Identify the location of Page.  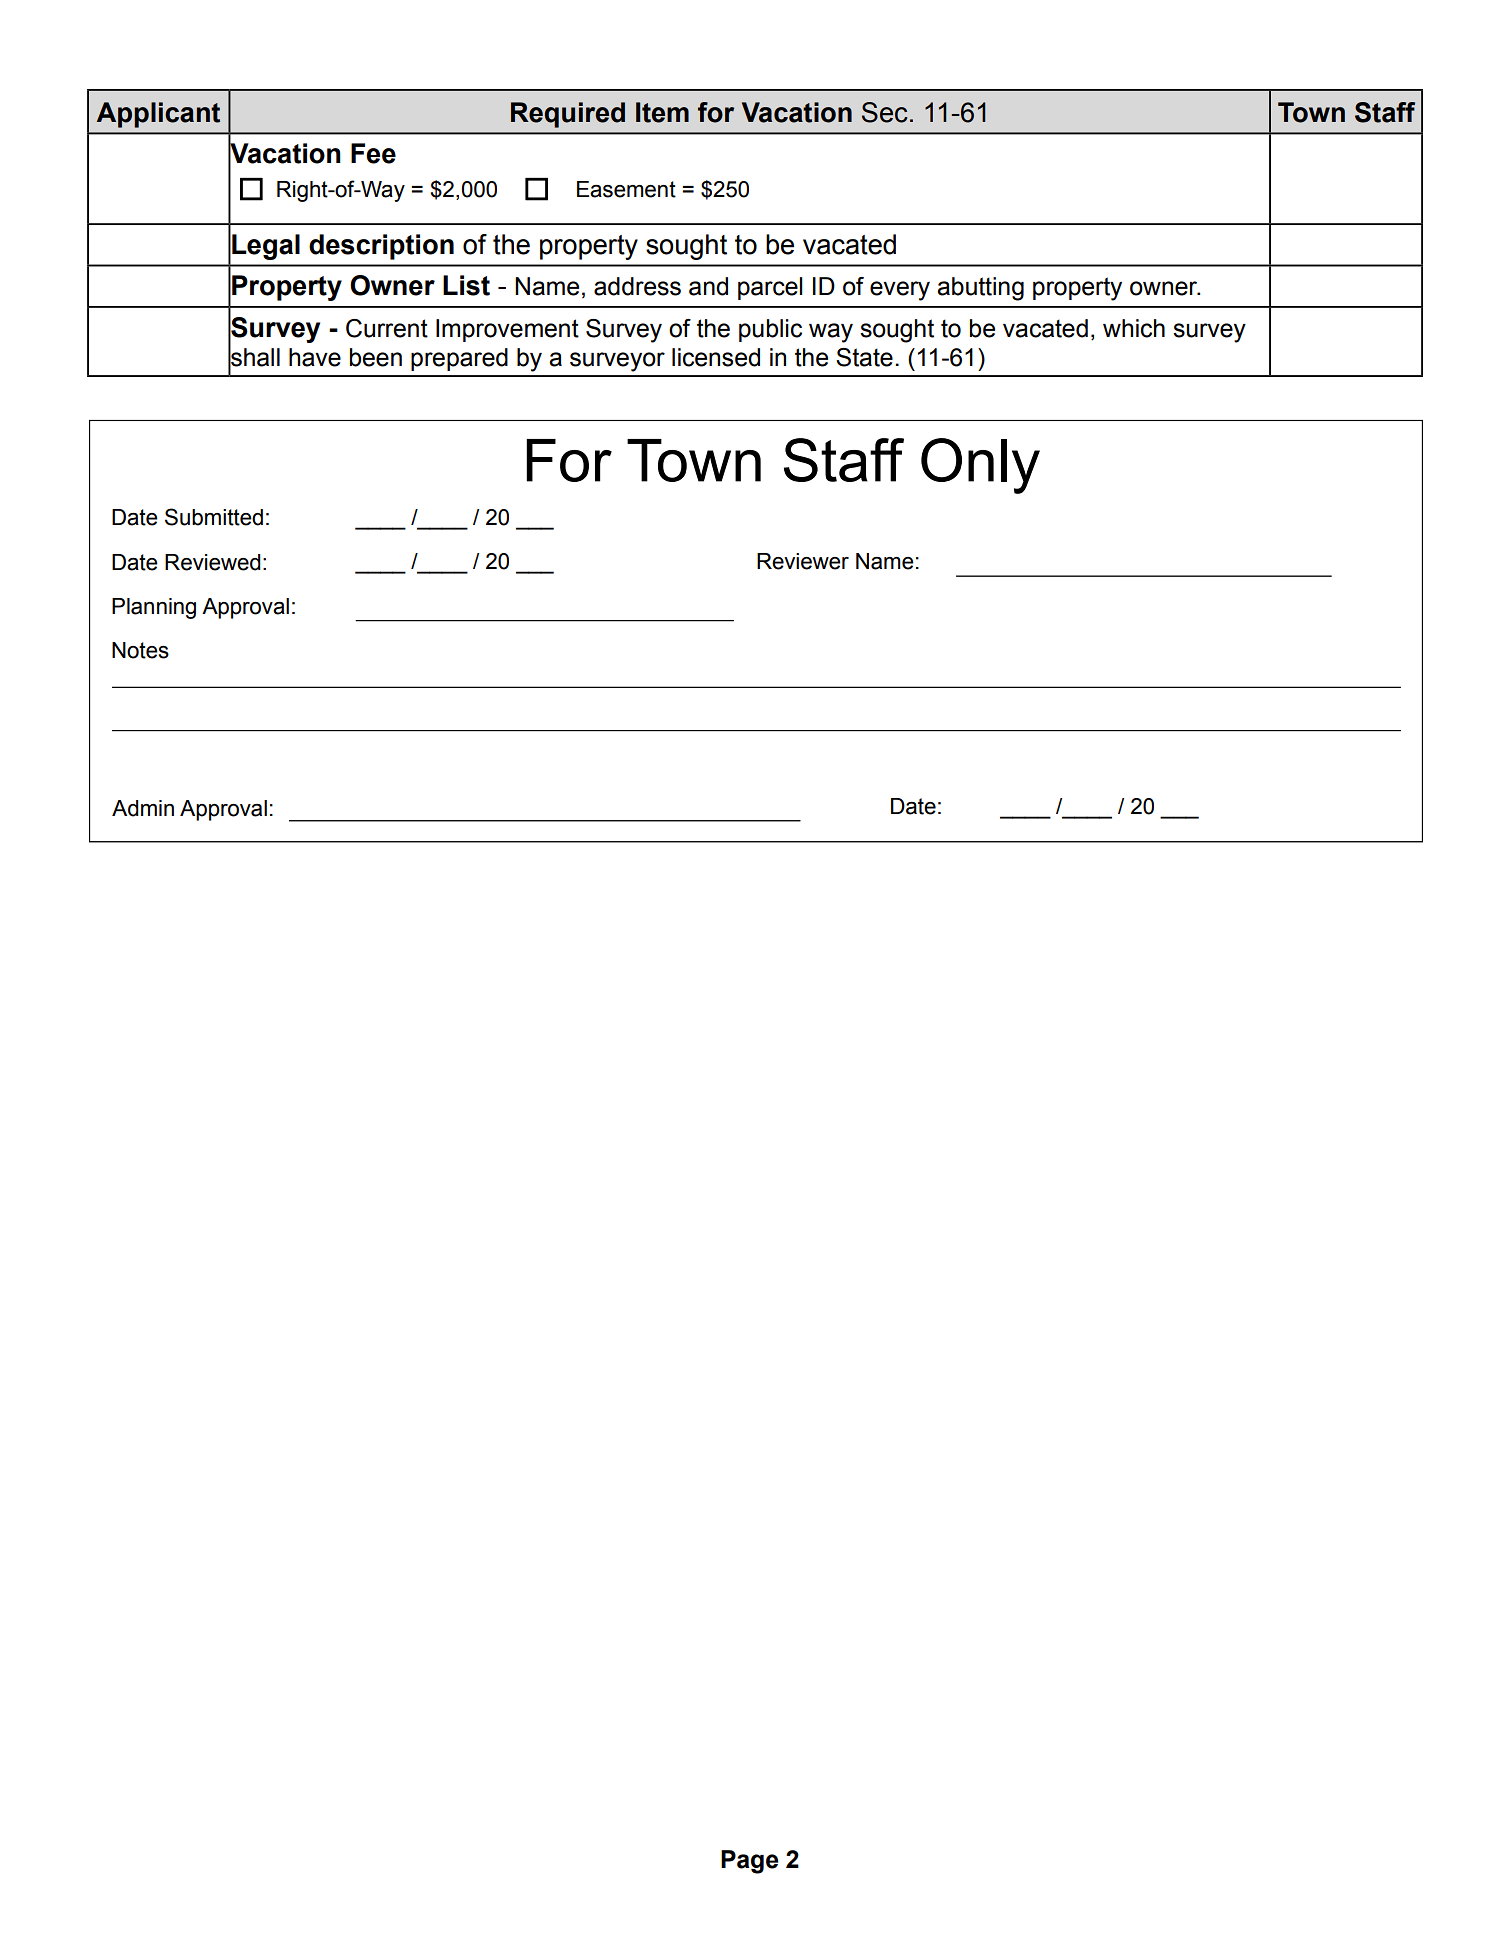
(749, 1862).
